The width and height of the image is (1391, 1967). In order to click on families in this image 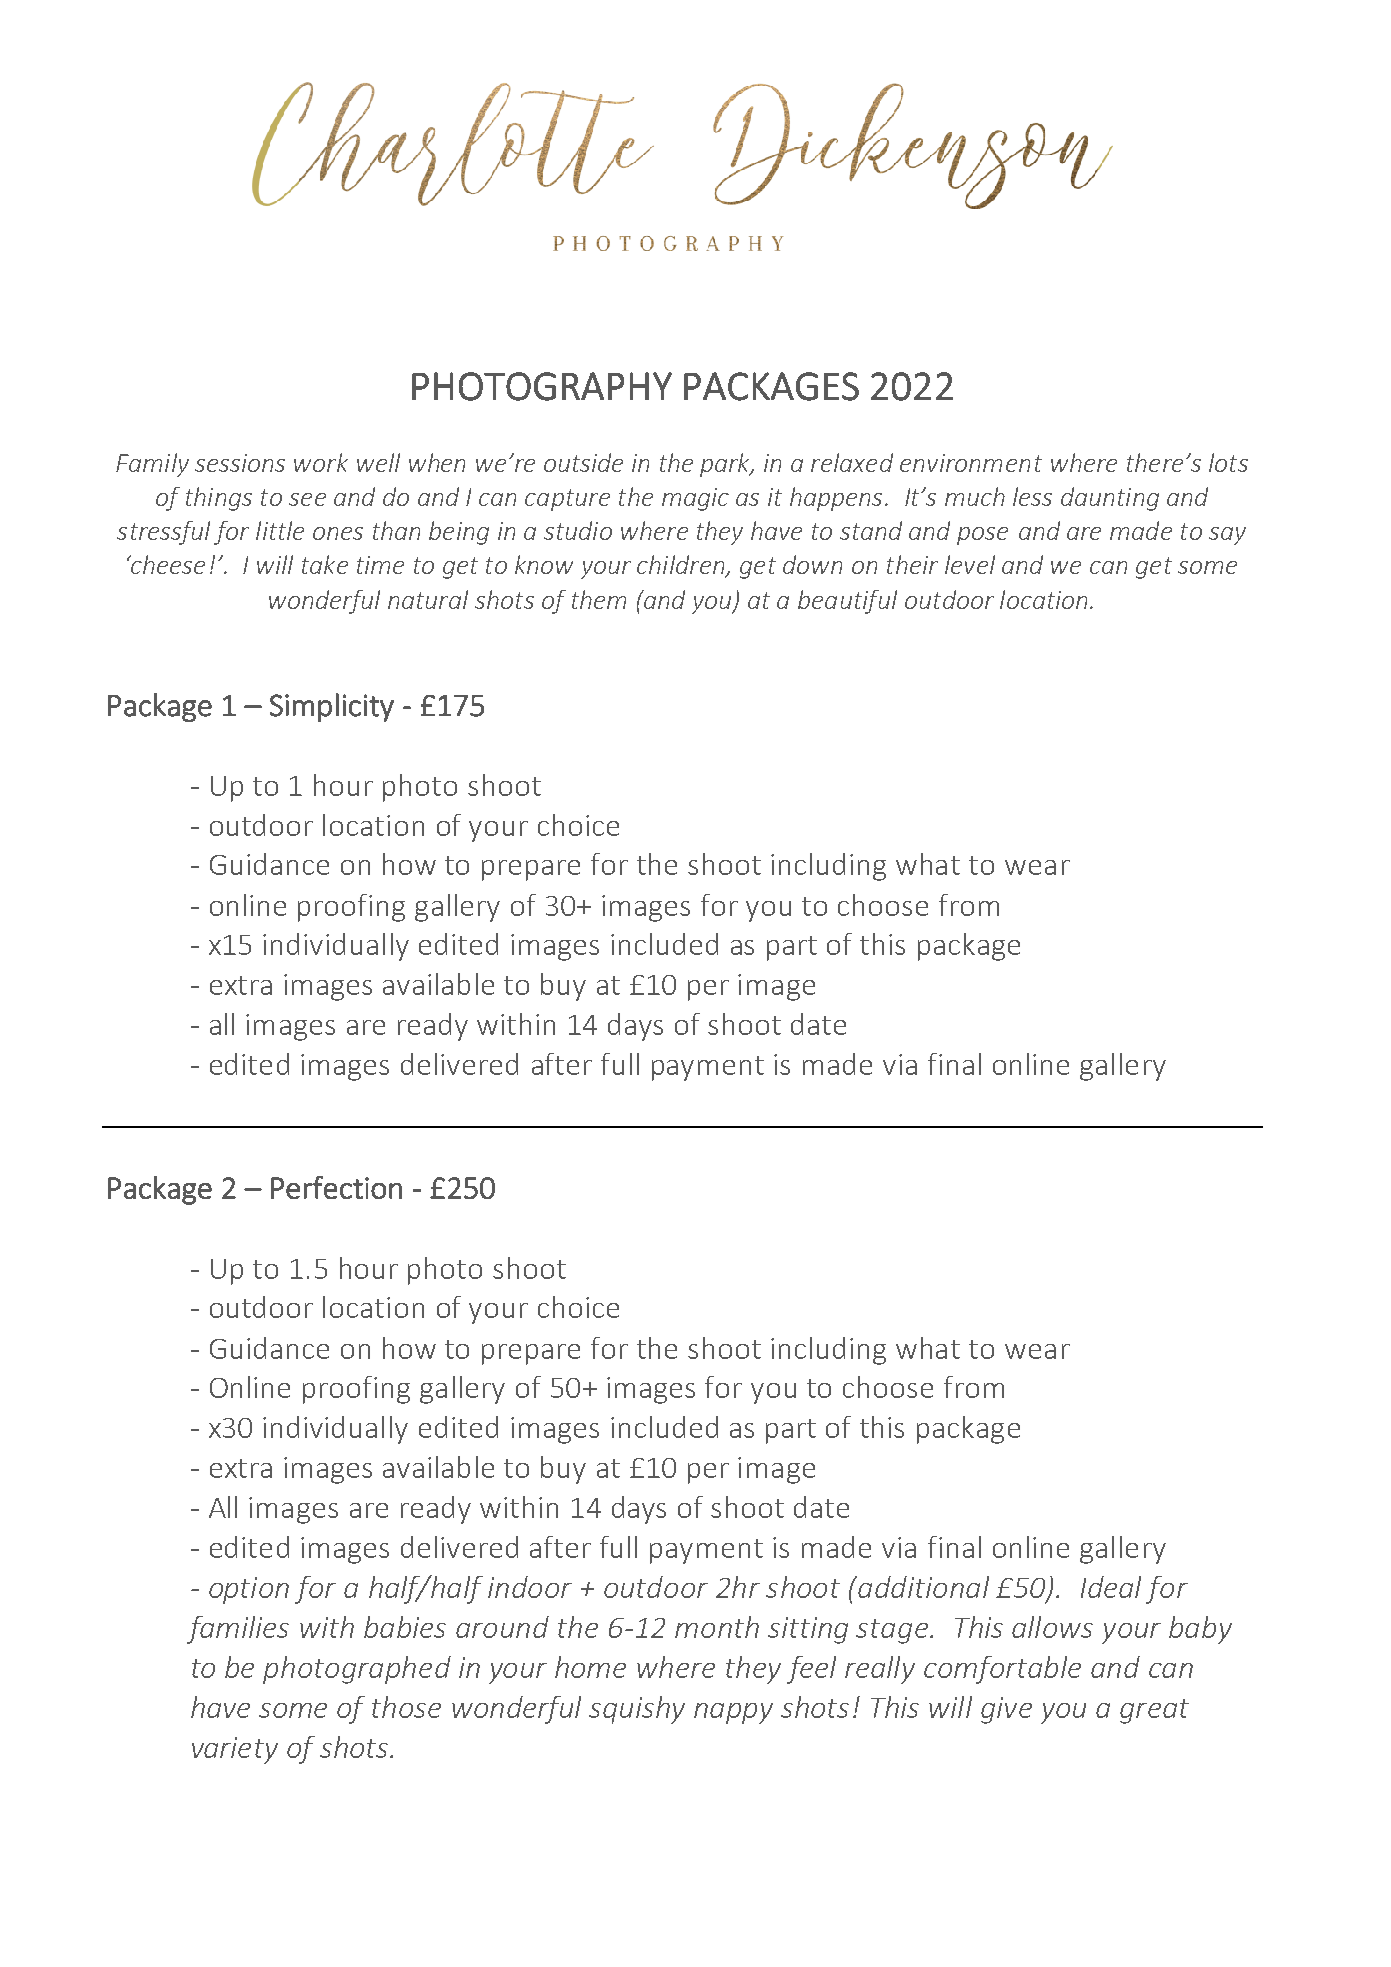, I will do `click(238, 1630)`.
